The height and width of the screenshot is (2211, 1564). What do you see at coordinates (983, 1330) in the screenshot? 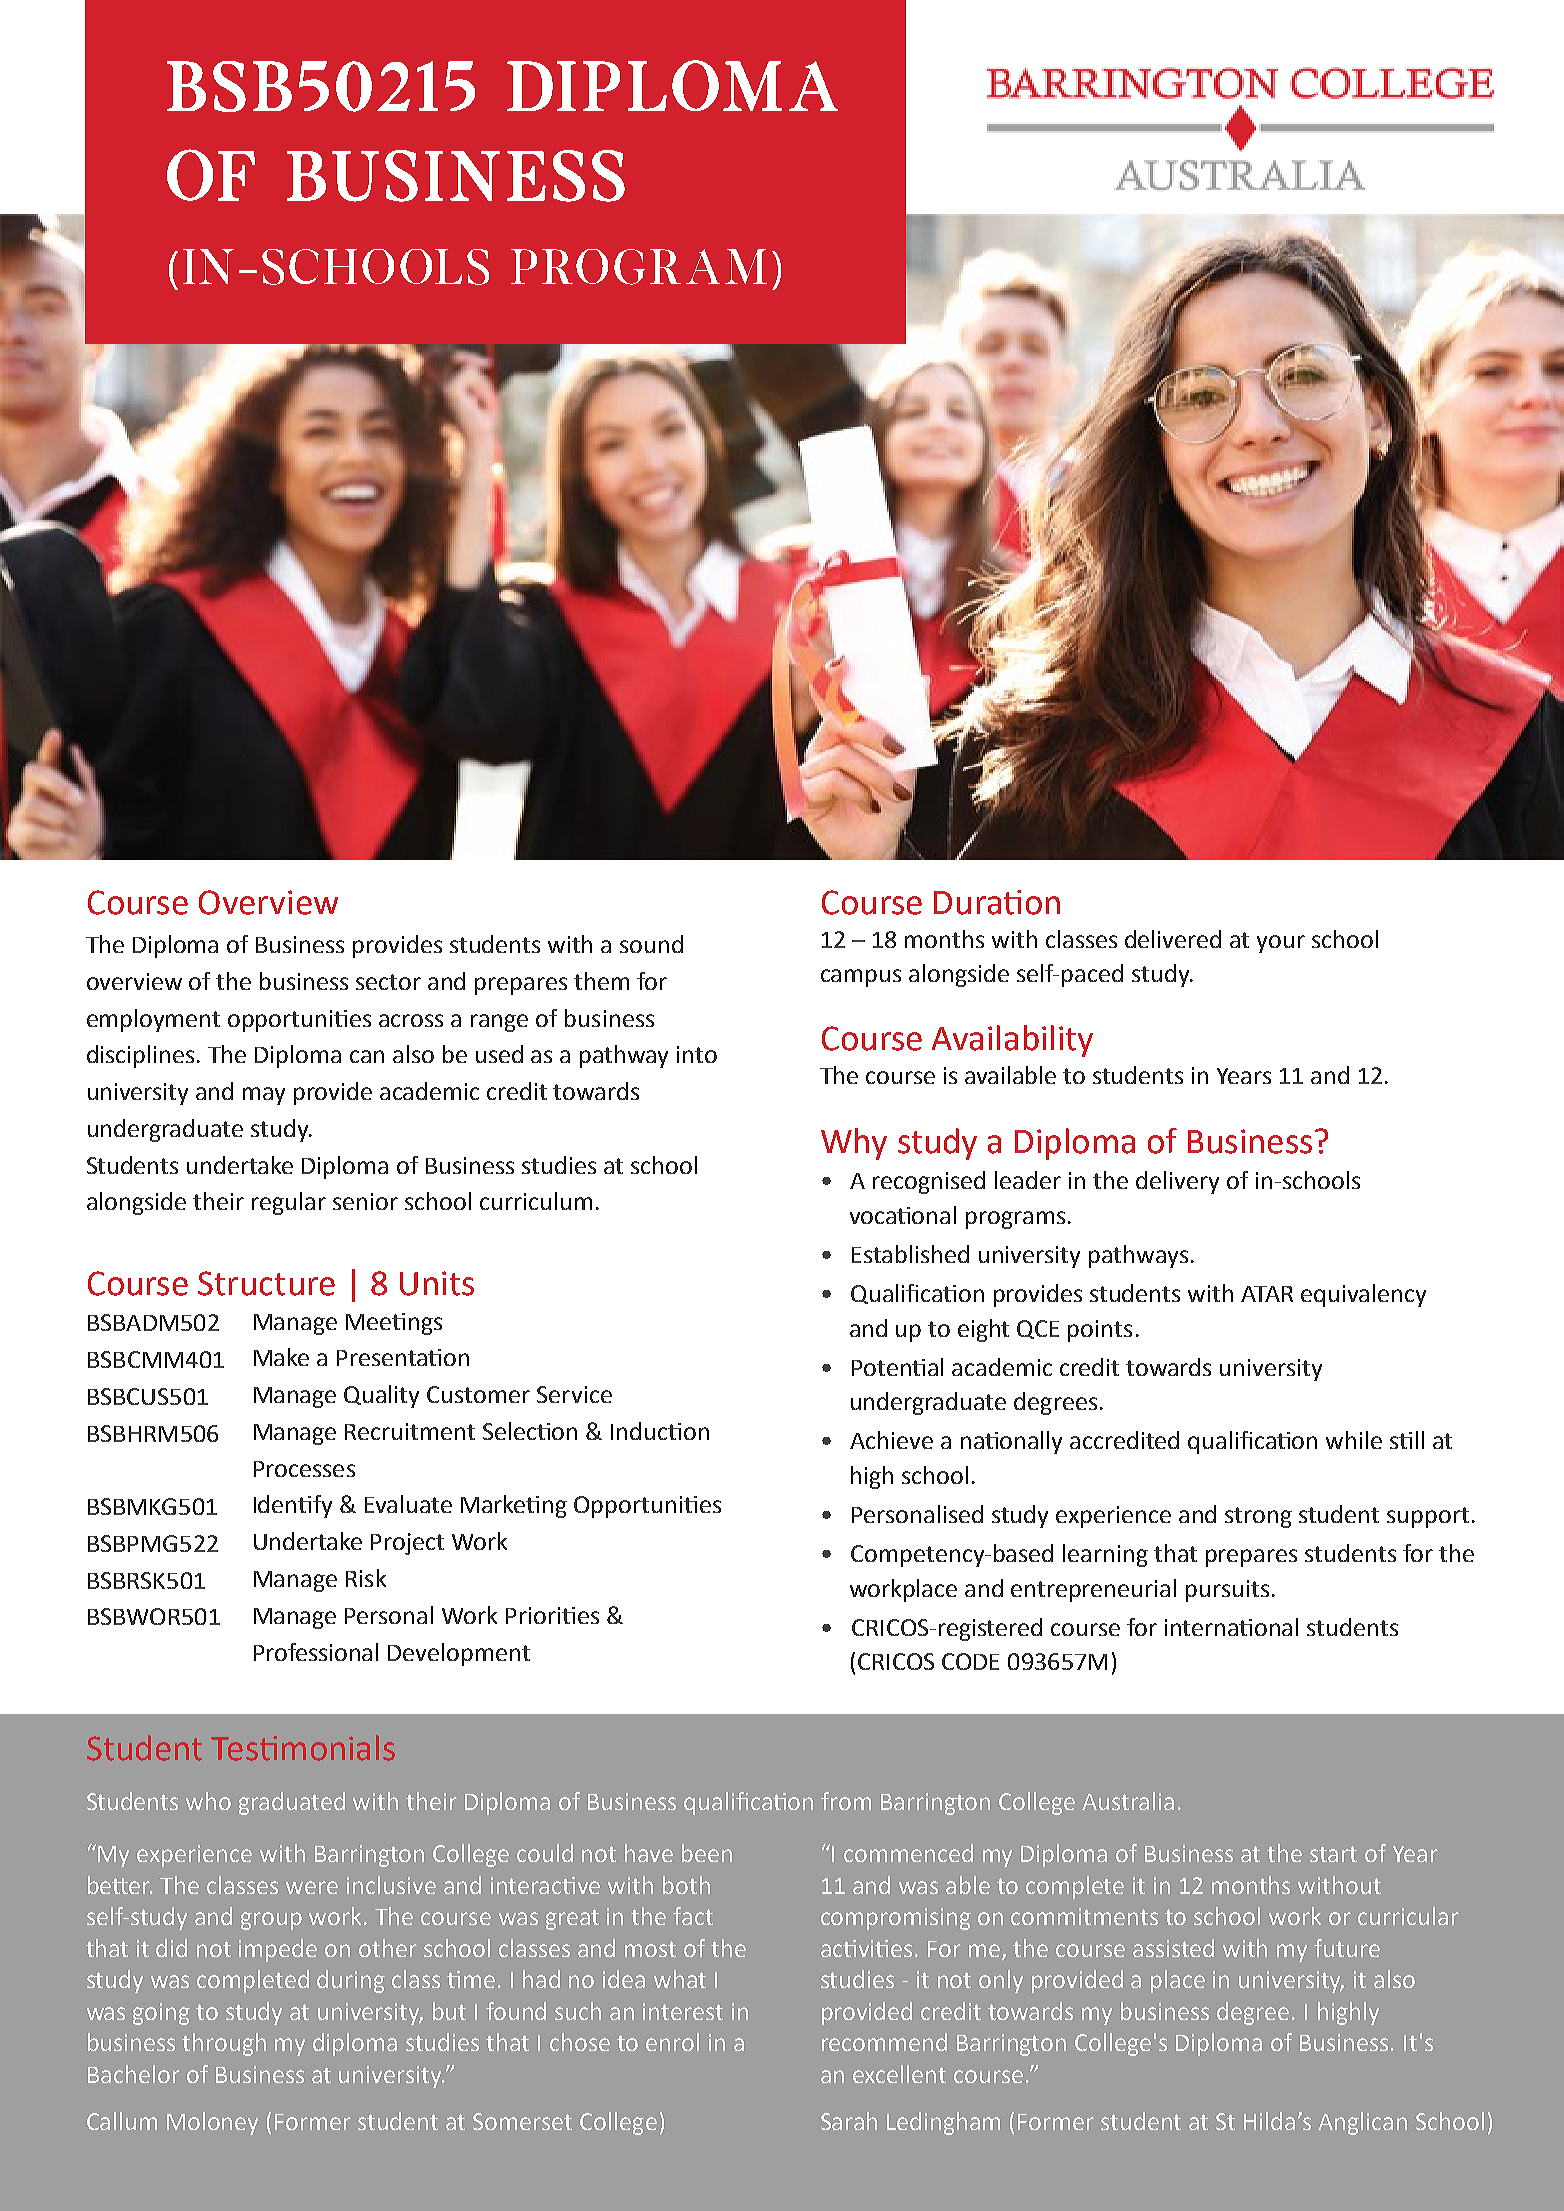
I see `eight` at bounding box center [983, 1330].
